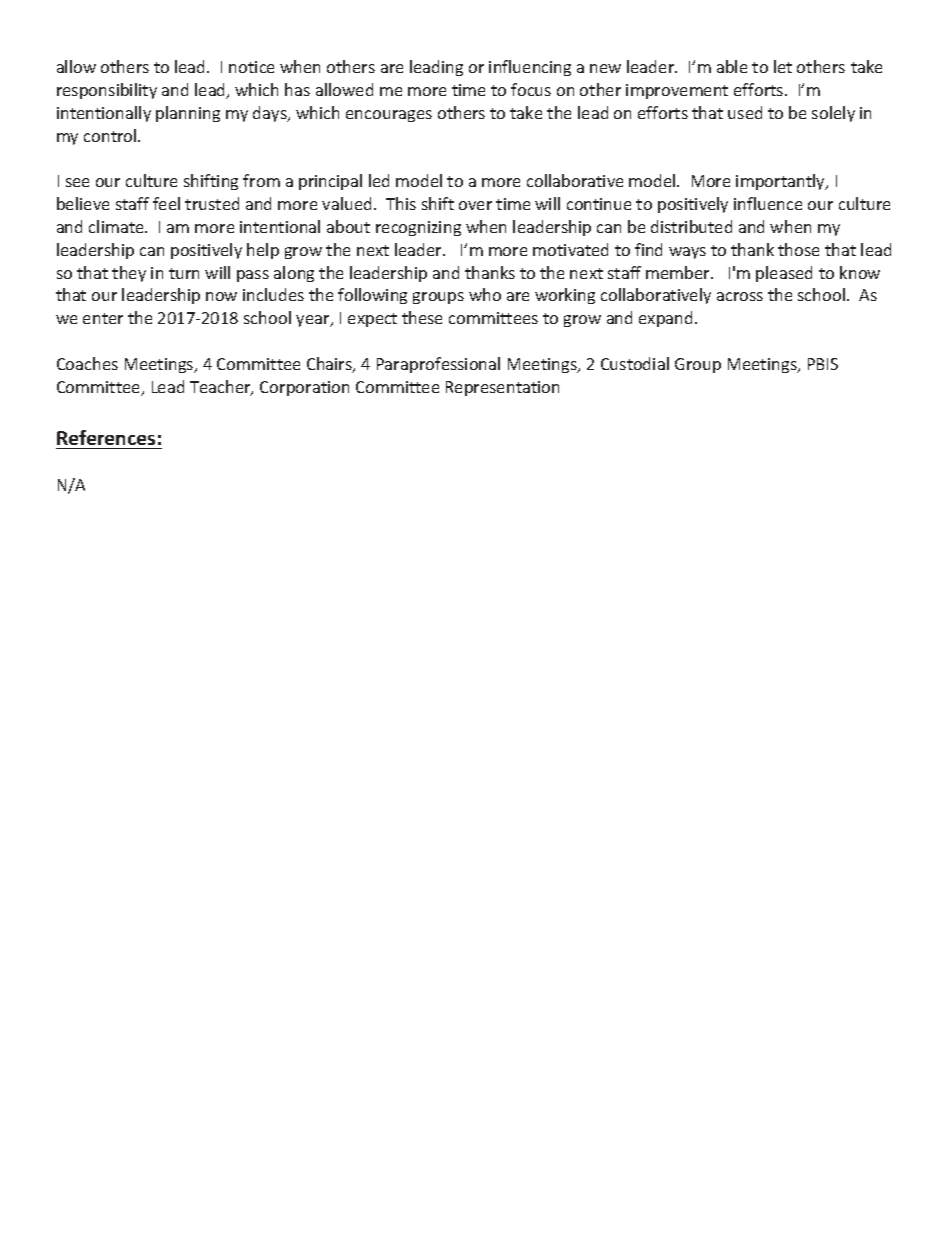  What do you see at coordinates (530, 68) in the image?
I see `influencing` at bounding box center [530, 68].
